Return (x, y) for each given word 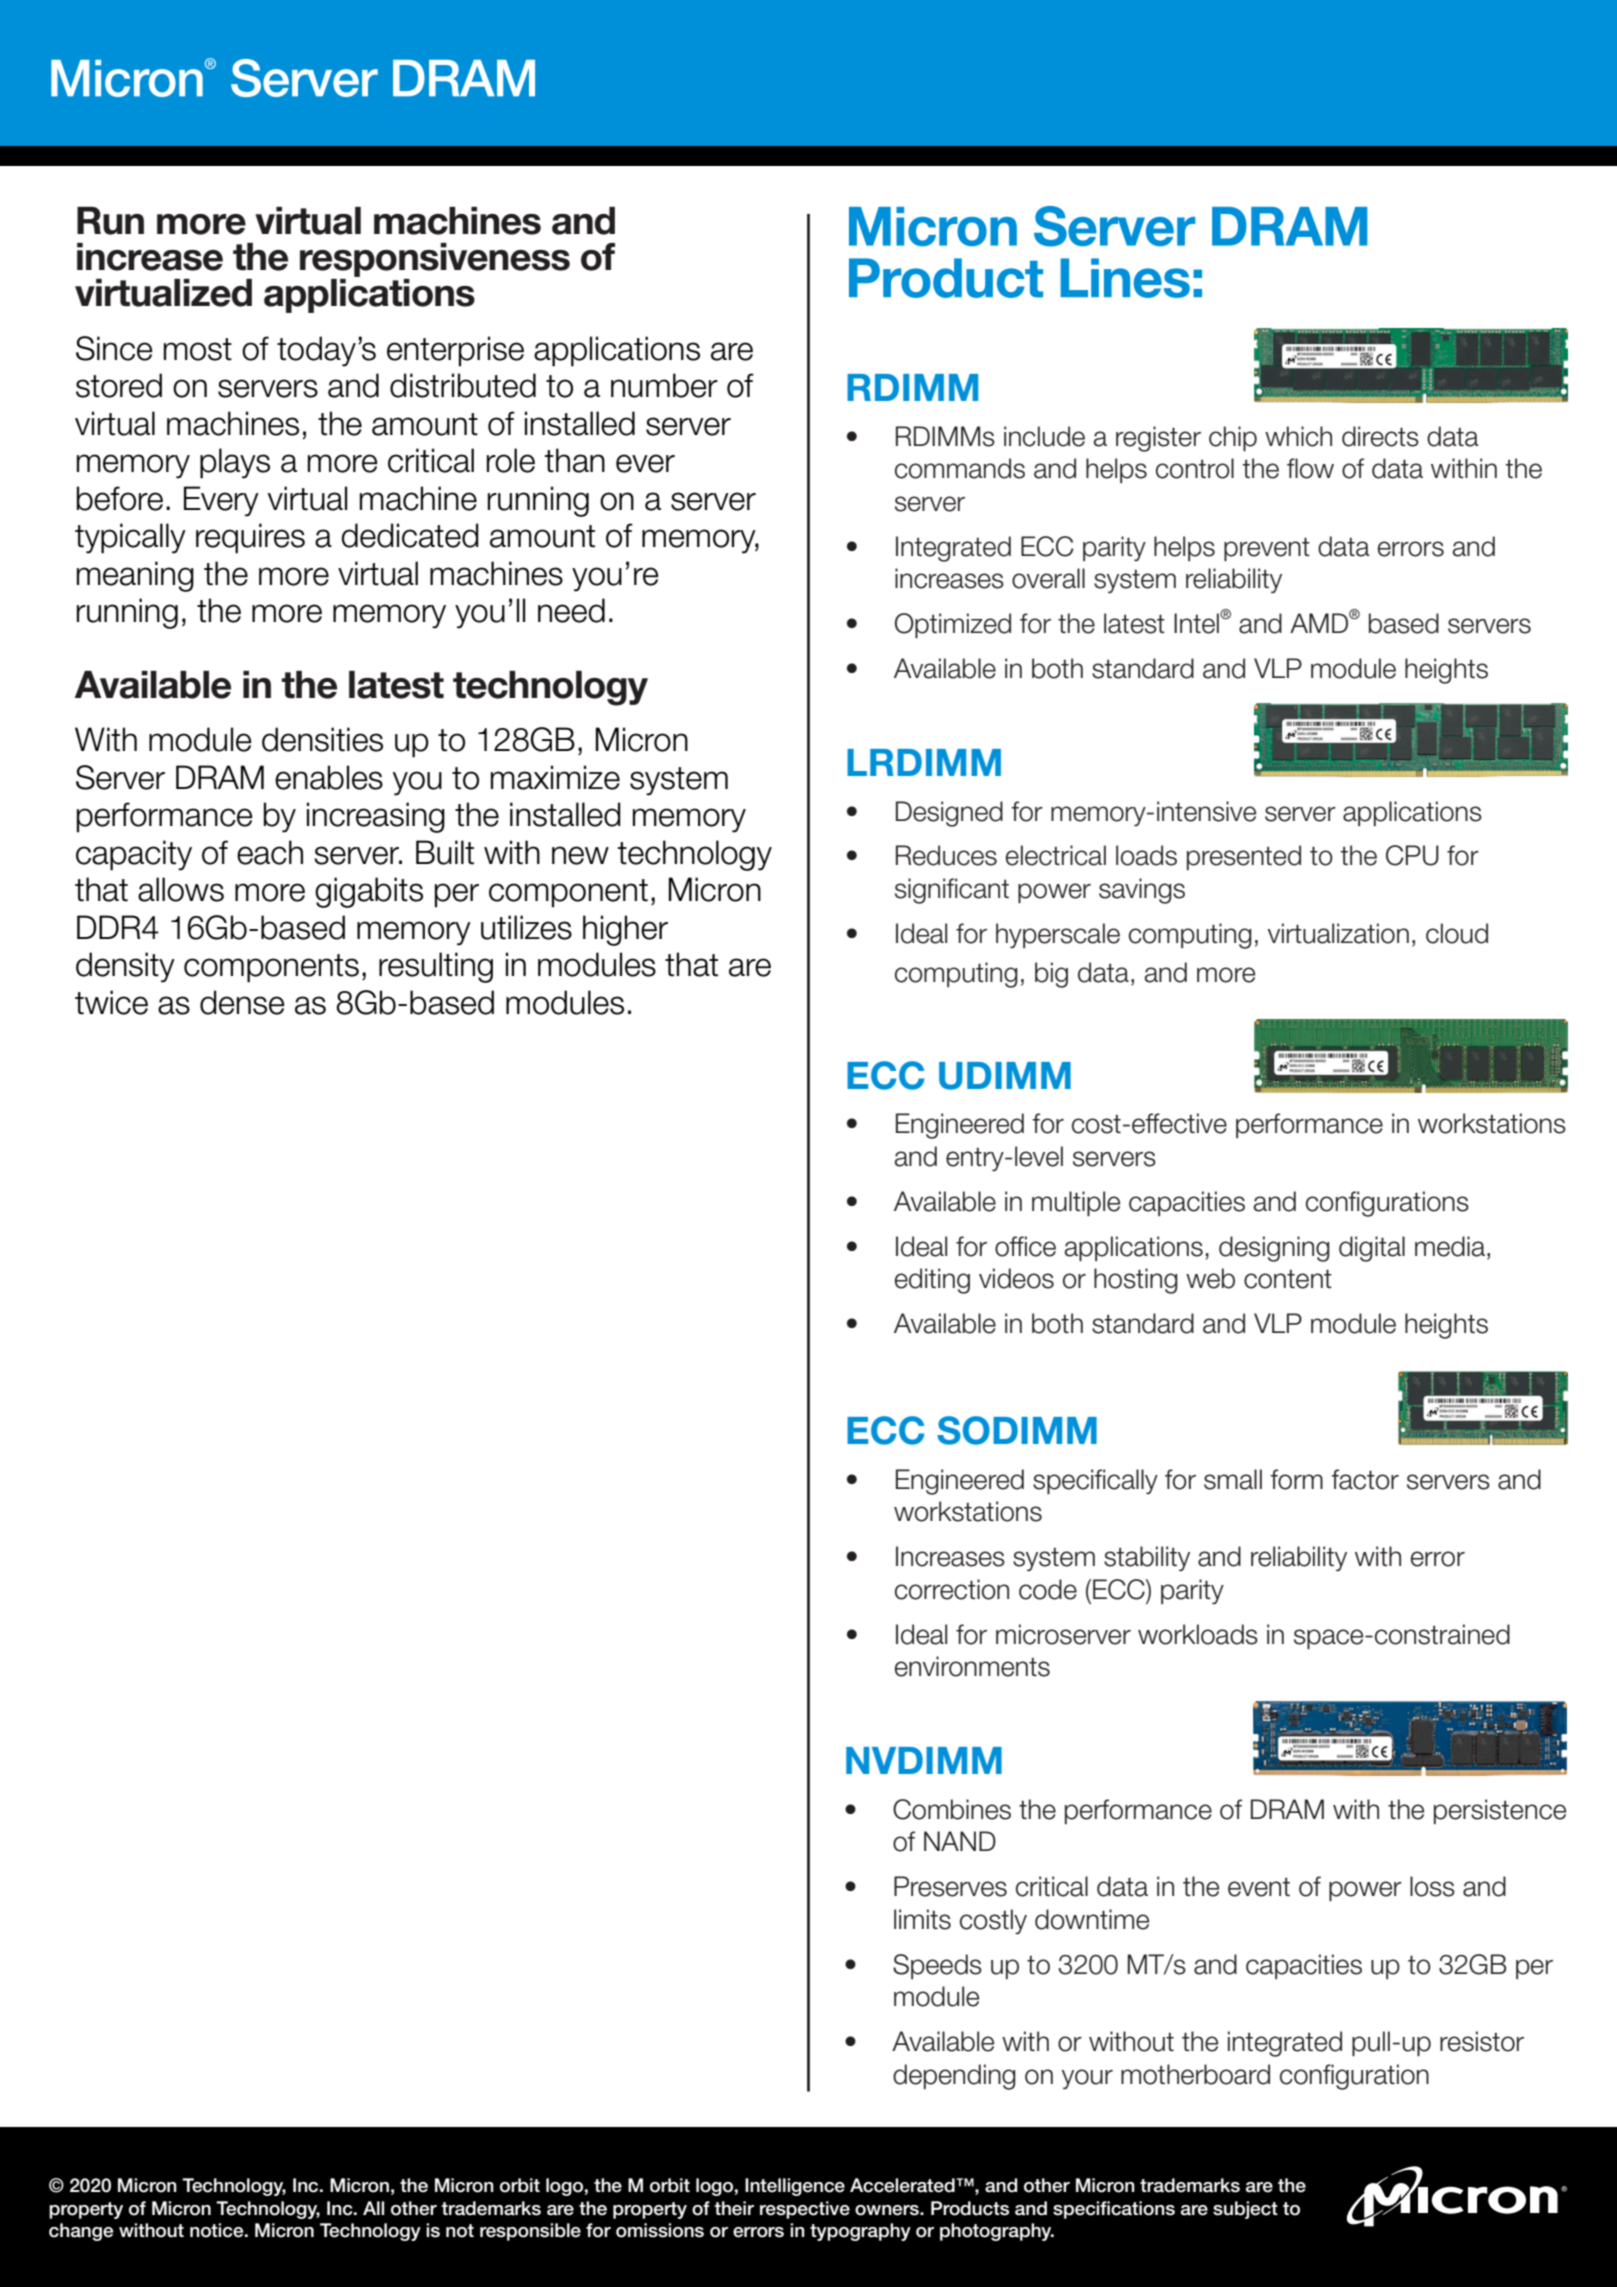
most (198, 349)
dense (242, 1002)
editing (932, 1281)
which (1298, 436)
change (81, 2232)
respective (805, 2210)
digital (1372, 1249)
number (664, 385)
